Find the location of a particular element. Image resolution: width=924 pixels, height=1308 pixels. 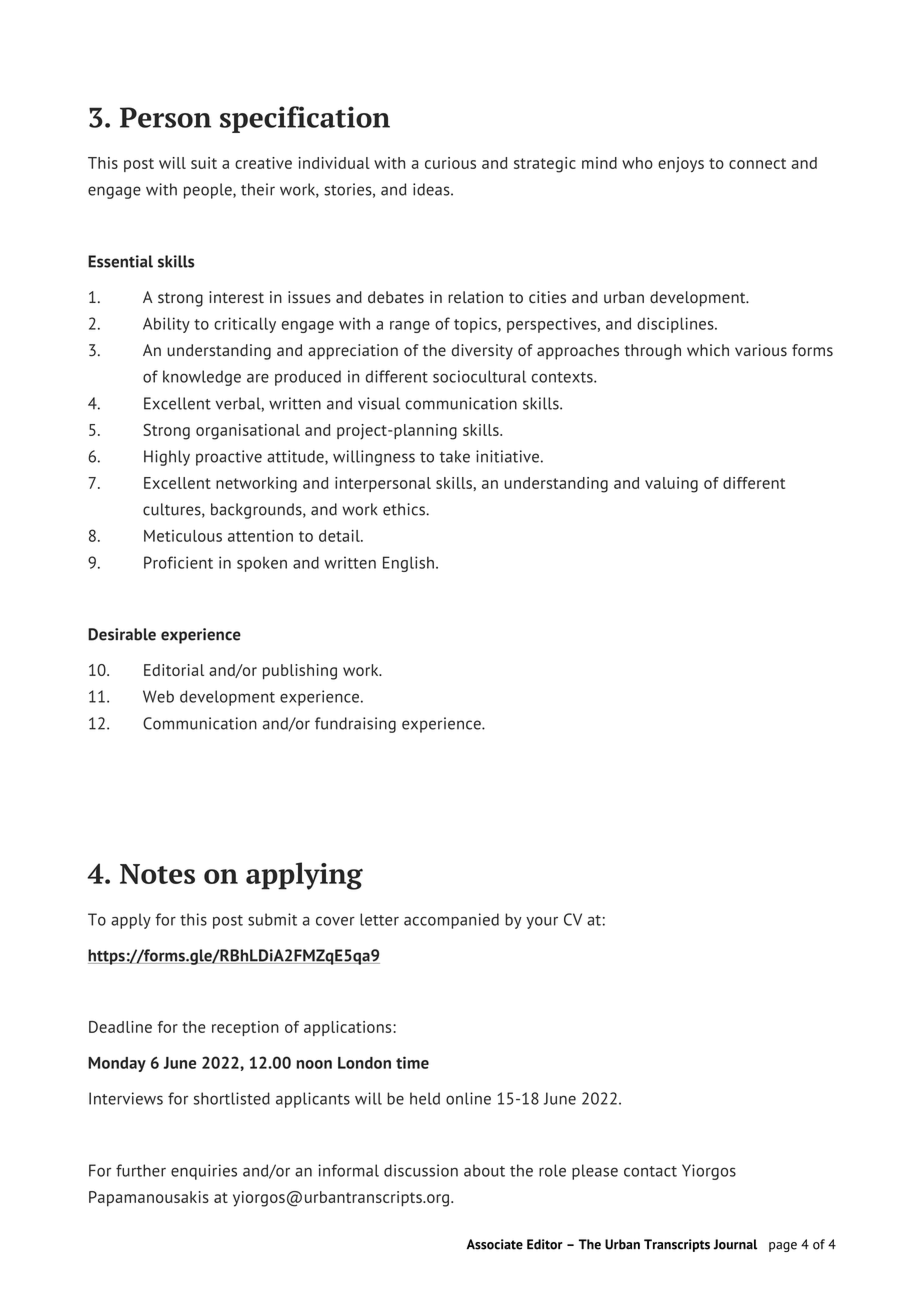

curious is located at coordinates (450, 163).
